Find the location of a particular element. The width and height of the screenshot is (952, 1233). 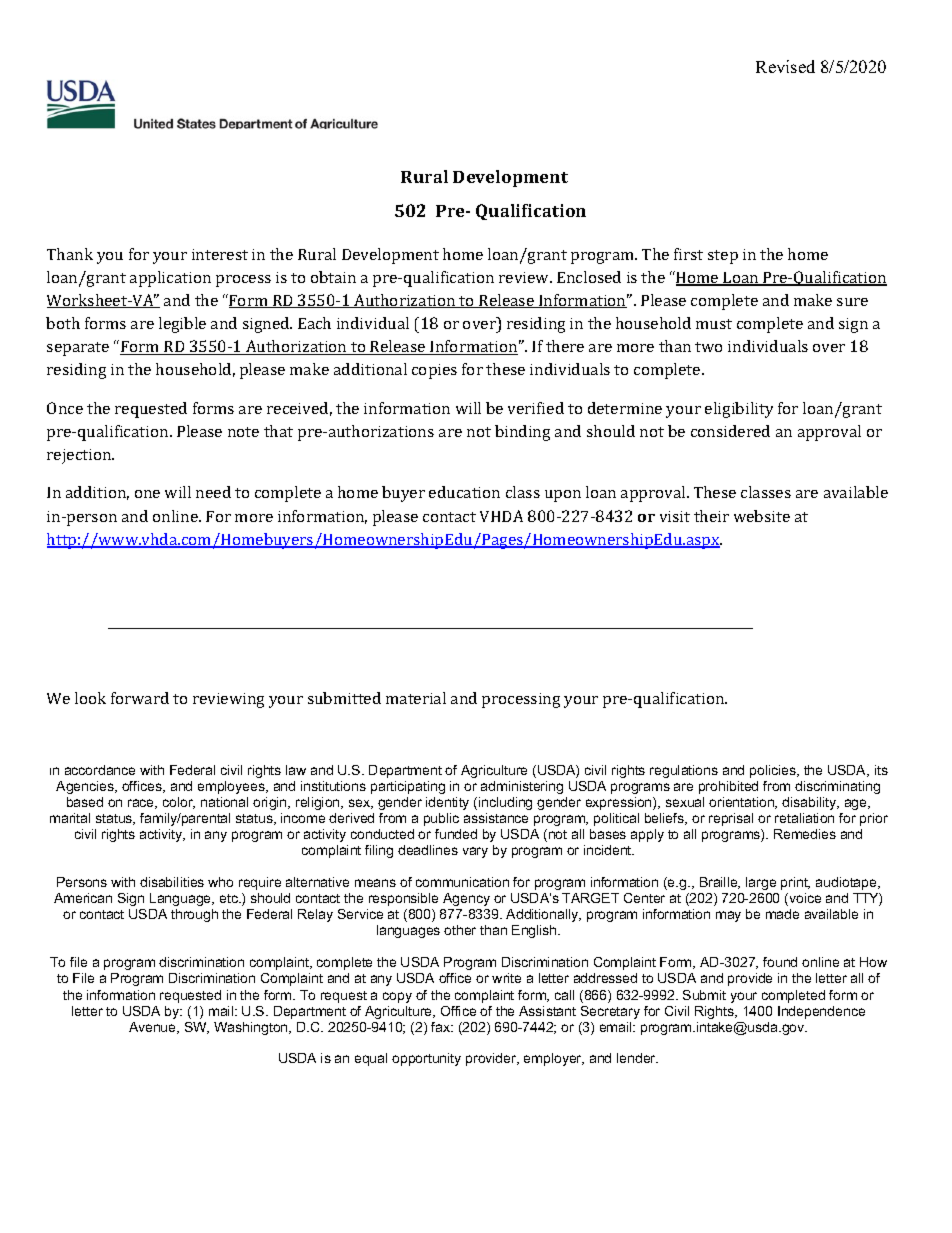

fax is located at coordinates (442, 1027).
